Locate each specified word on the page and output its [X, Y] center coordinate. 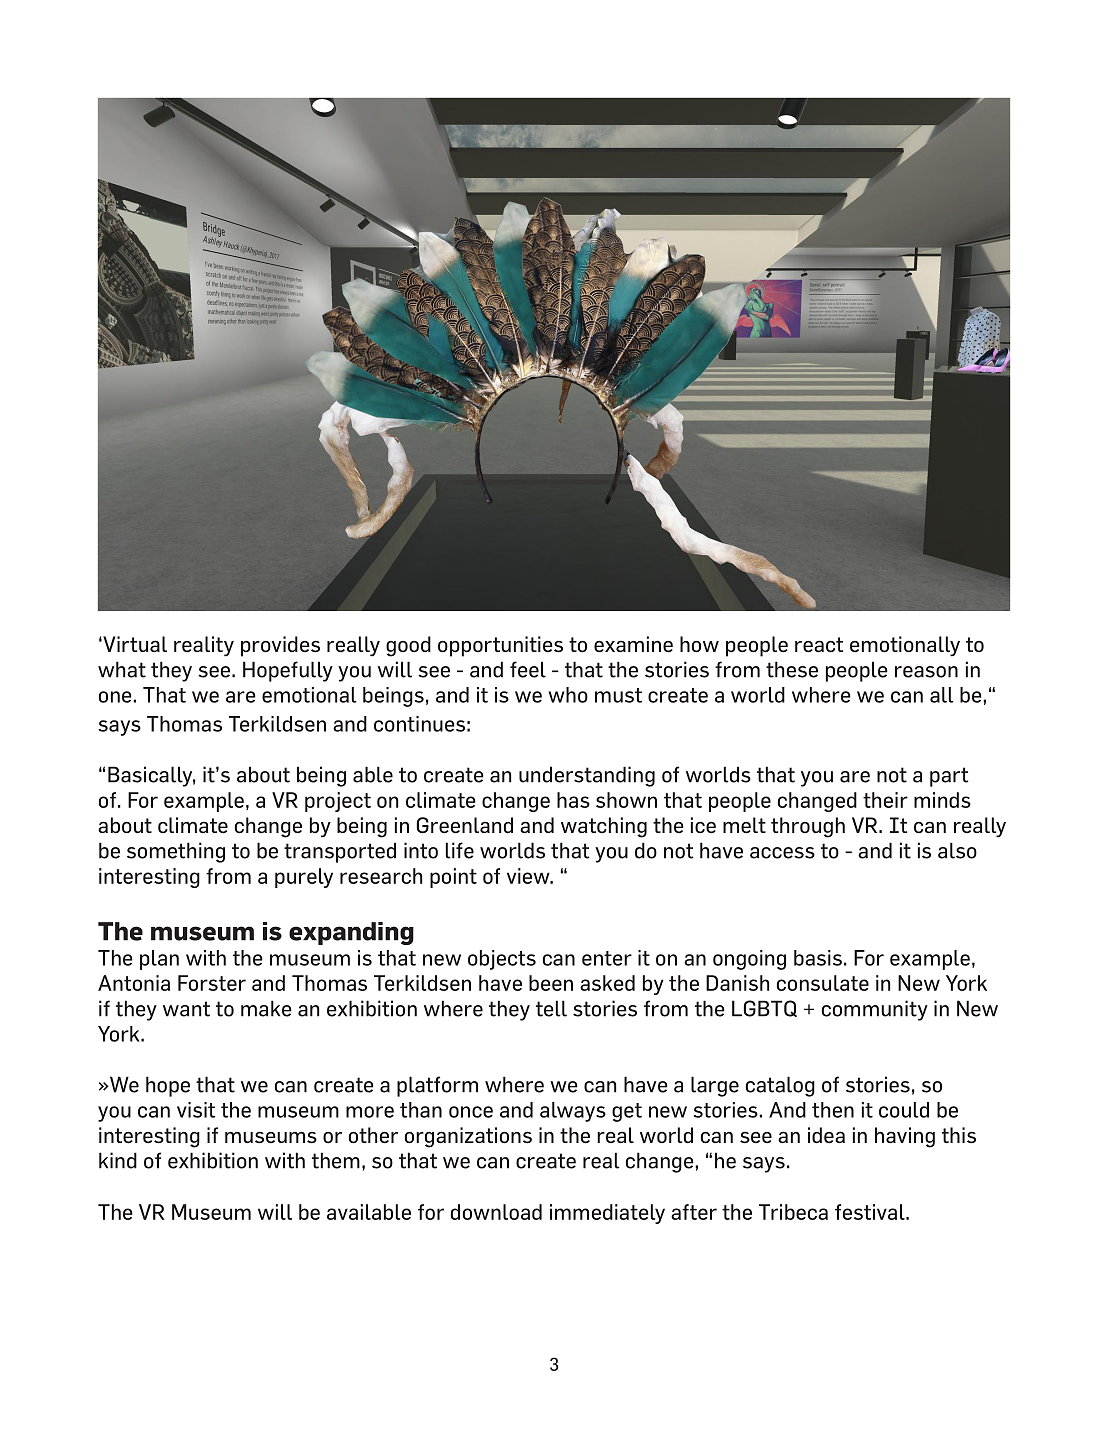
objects [502, 960]
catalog [780, 1086]
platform [437, 1086]
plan [159, 960]
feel [528, 669]
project [338, 802]
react [819, 645]
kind [118, 1160]
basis [818, 958]
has [573, 800]
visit [196, 1110]
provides [280, 646]
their [885, 800]
